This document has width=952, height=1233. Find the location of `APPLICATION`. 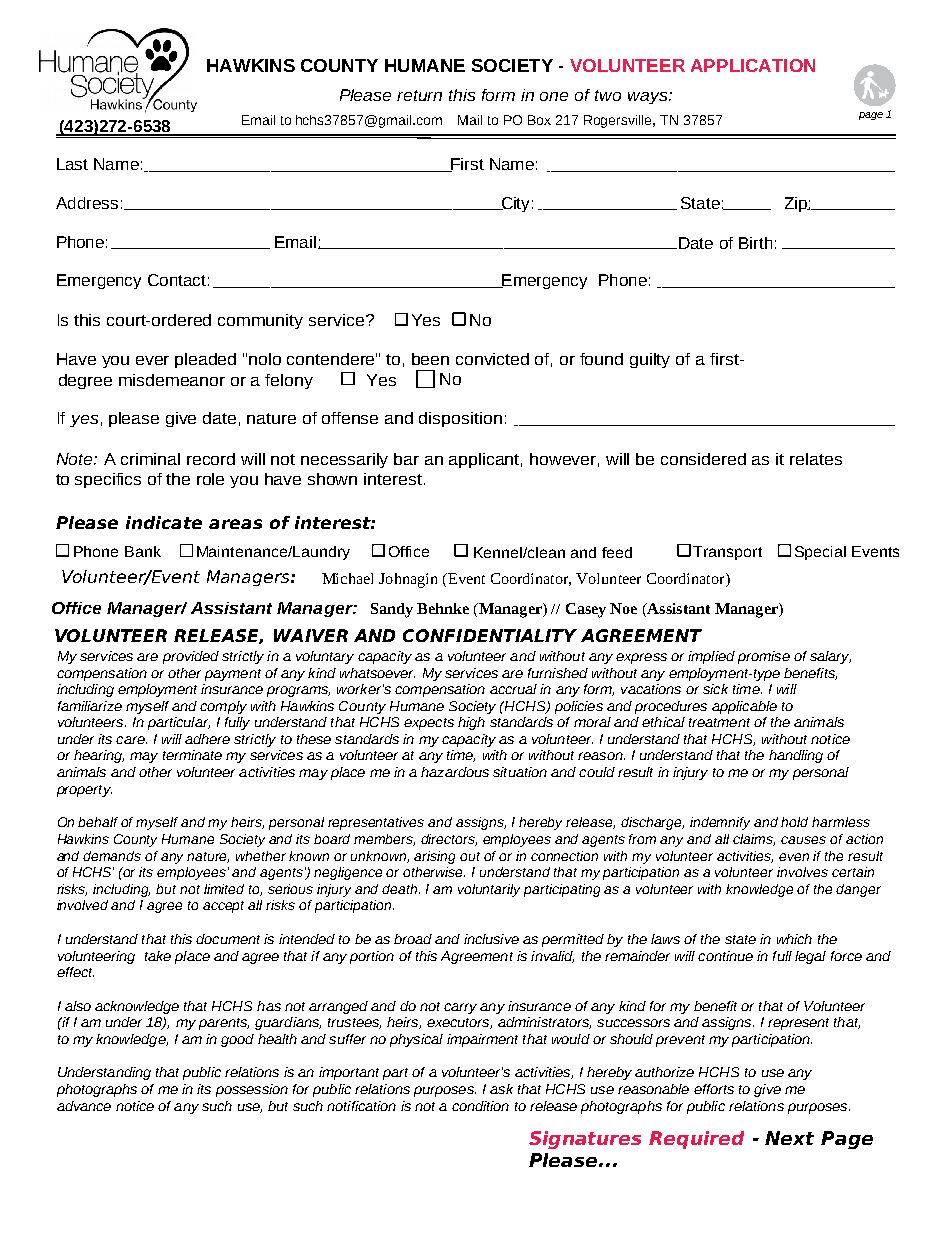

APPLICATION is located at coordinates (753, 65).
